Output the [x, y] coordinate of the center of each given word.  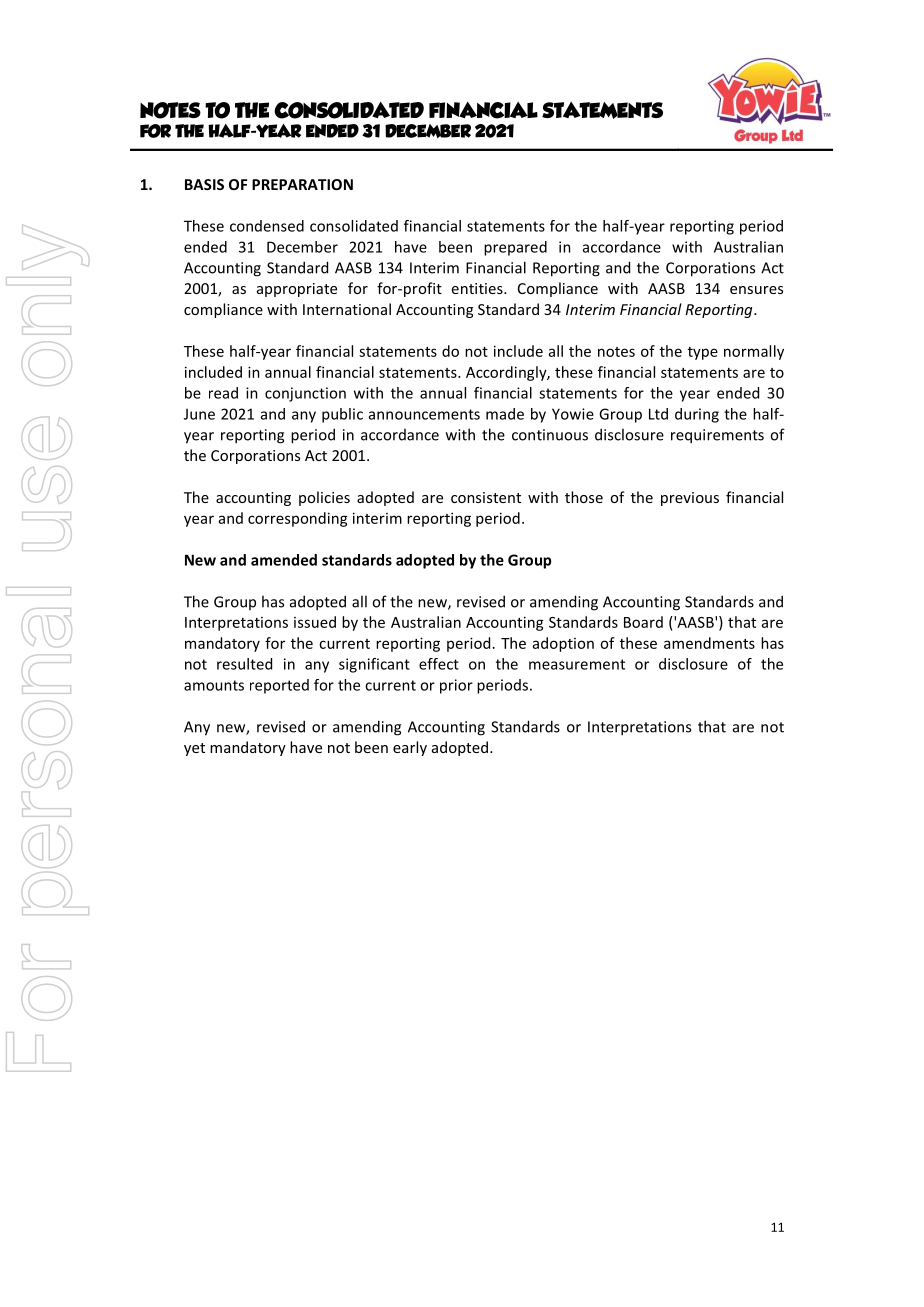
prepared [515, 248]
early [410, 748]
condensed [267, 226]
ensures [756, 290]
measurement [577, 664]
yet [194, 749]
